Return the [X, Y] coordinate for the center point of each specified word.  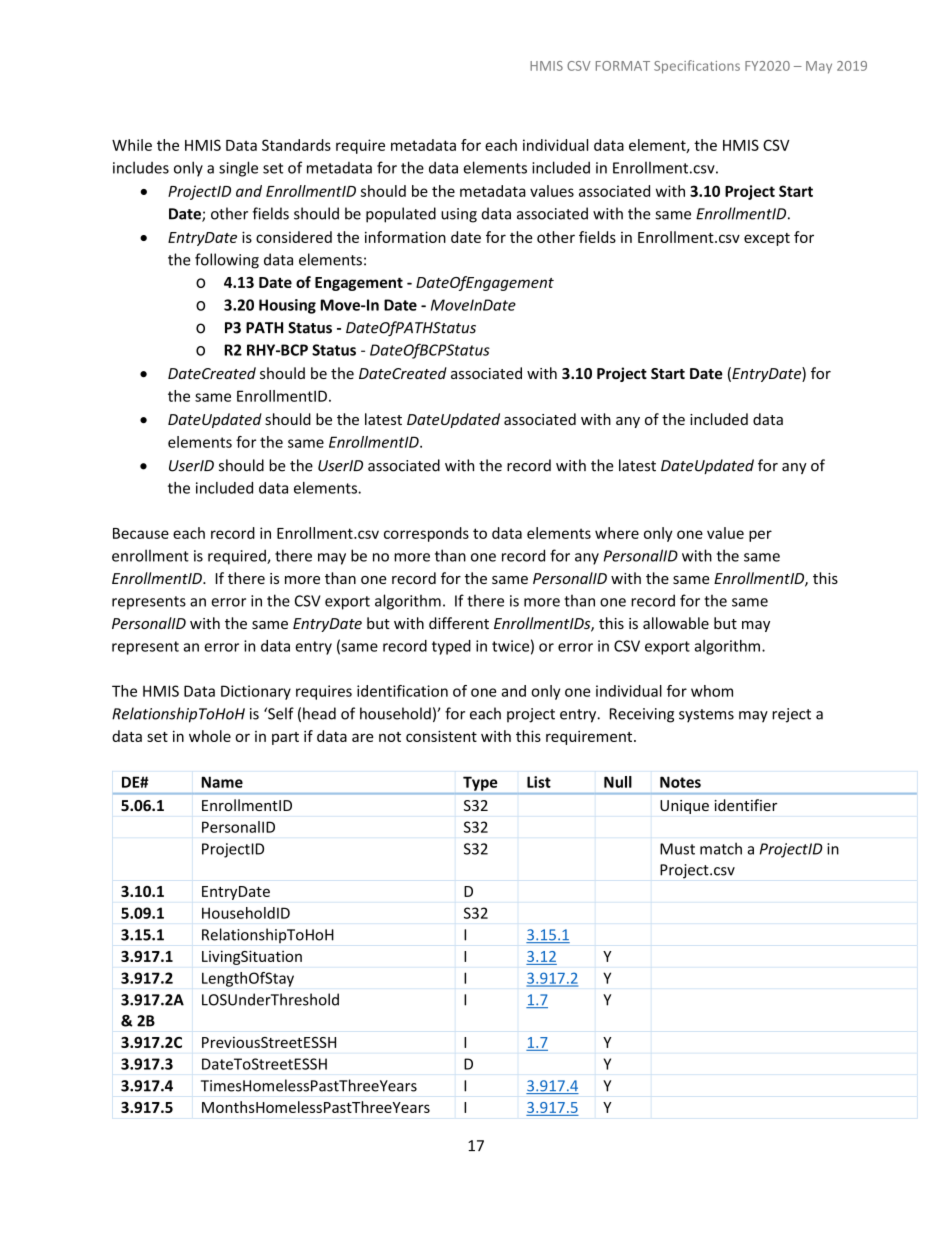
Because [141, 533]
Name [222, 782]
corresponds [426, 534]
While [132, 145]
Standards [296, 145]
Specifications [697, 67]
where [617, 533]
